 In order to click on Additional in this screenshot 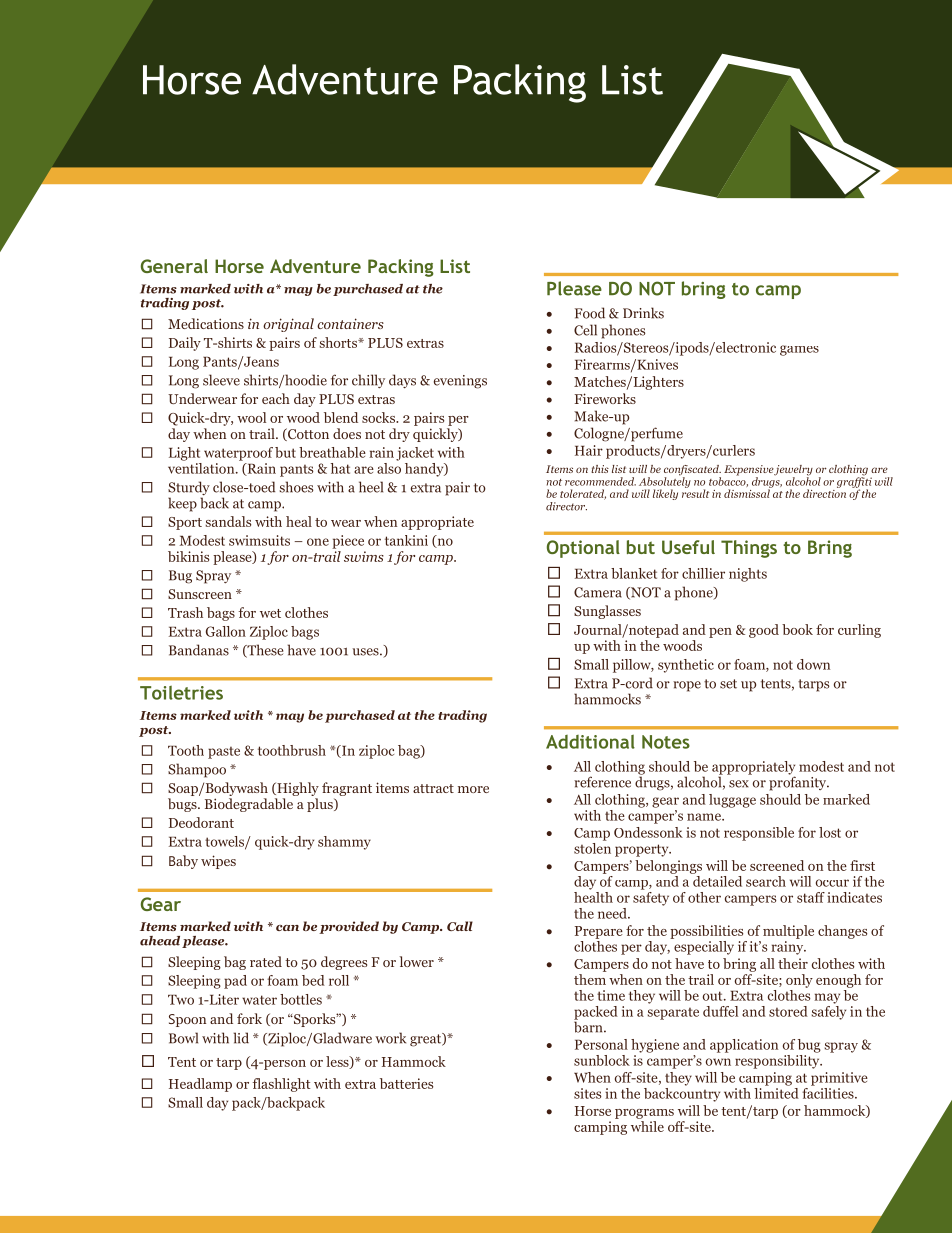, I will do `click(590, 742)`.
